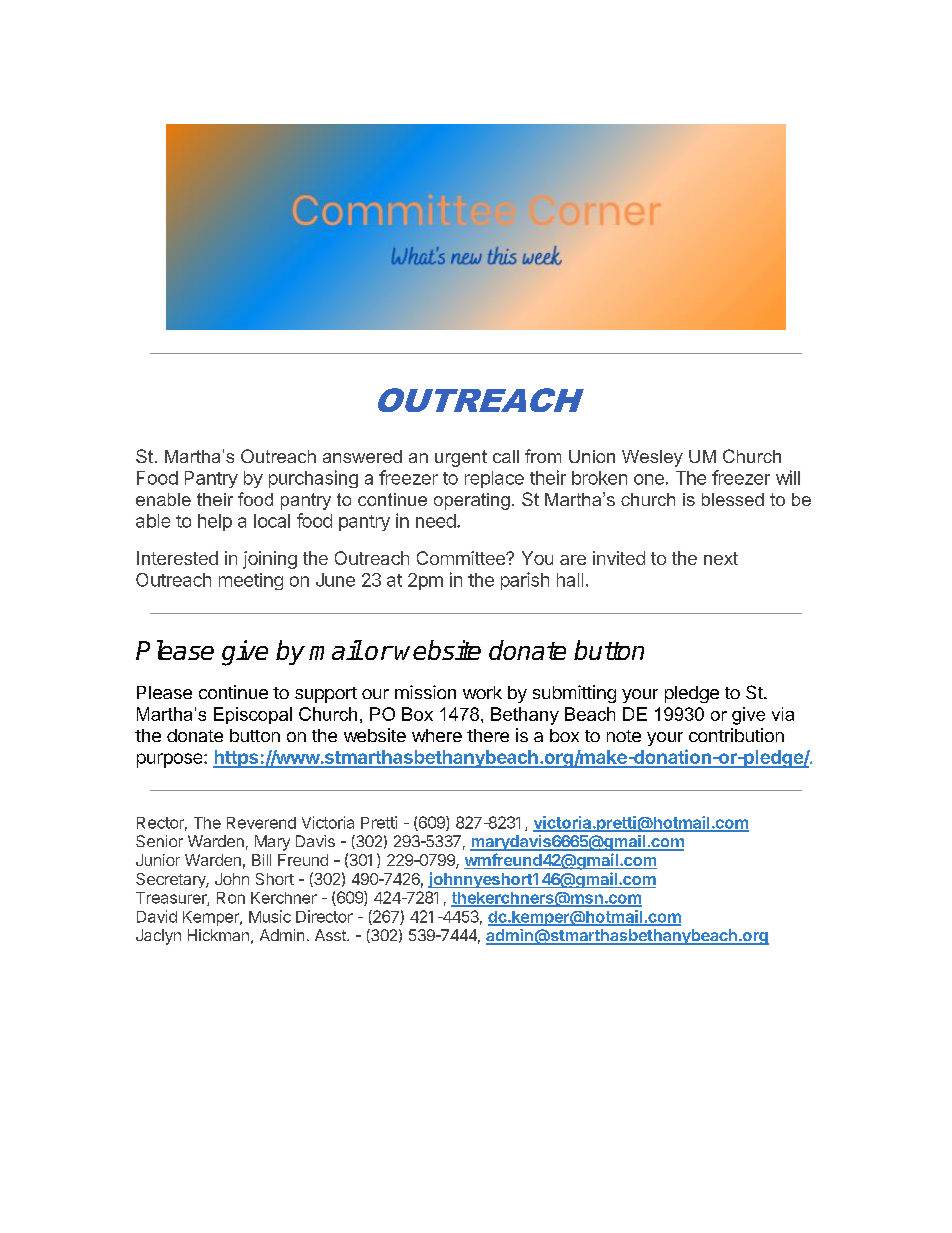 The image size is (952, 1233). I want to click on next, so click(721, 558).
